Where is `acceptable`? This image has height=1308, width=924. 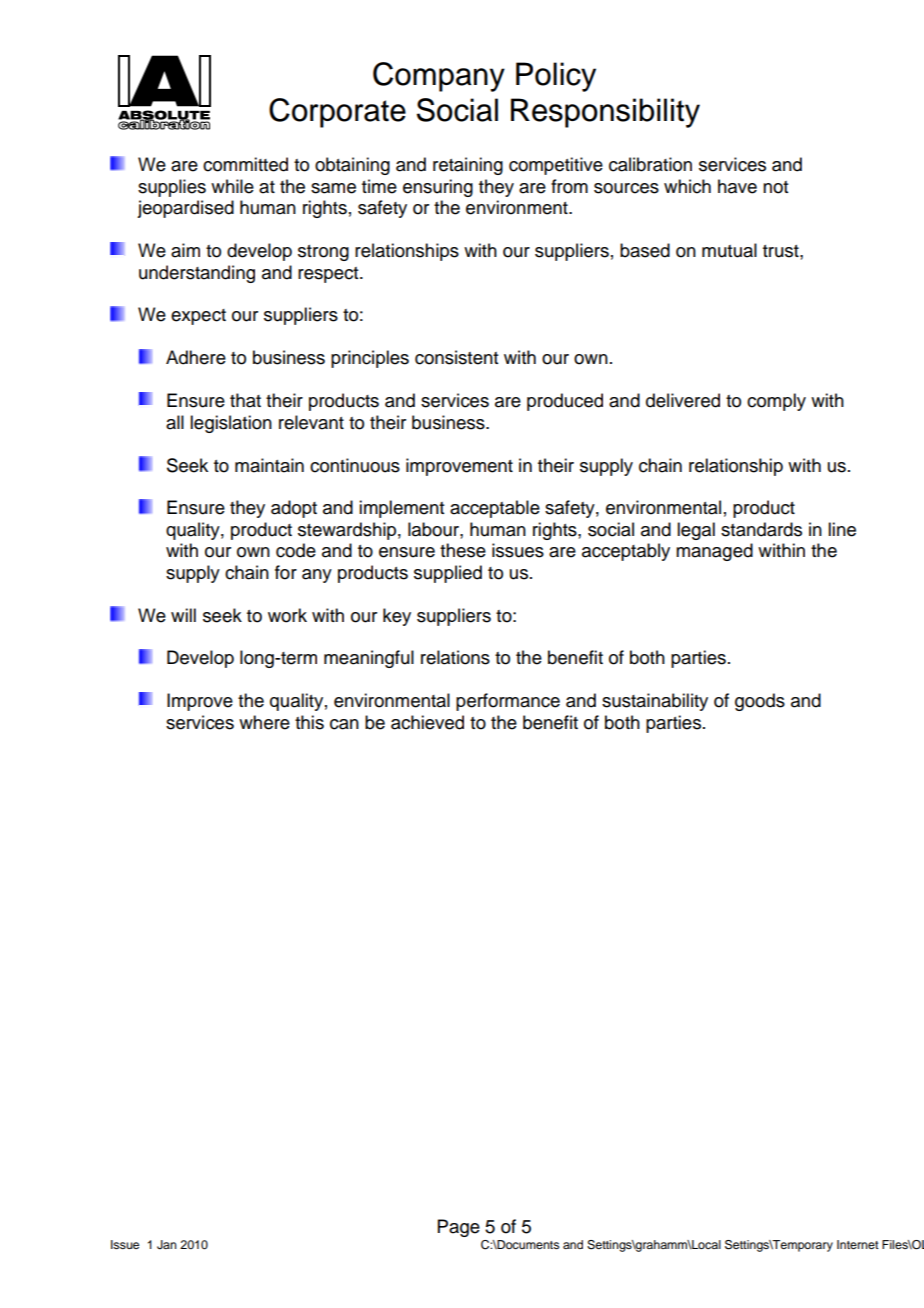 acceptable is located at coordinates (495, 509).
